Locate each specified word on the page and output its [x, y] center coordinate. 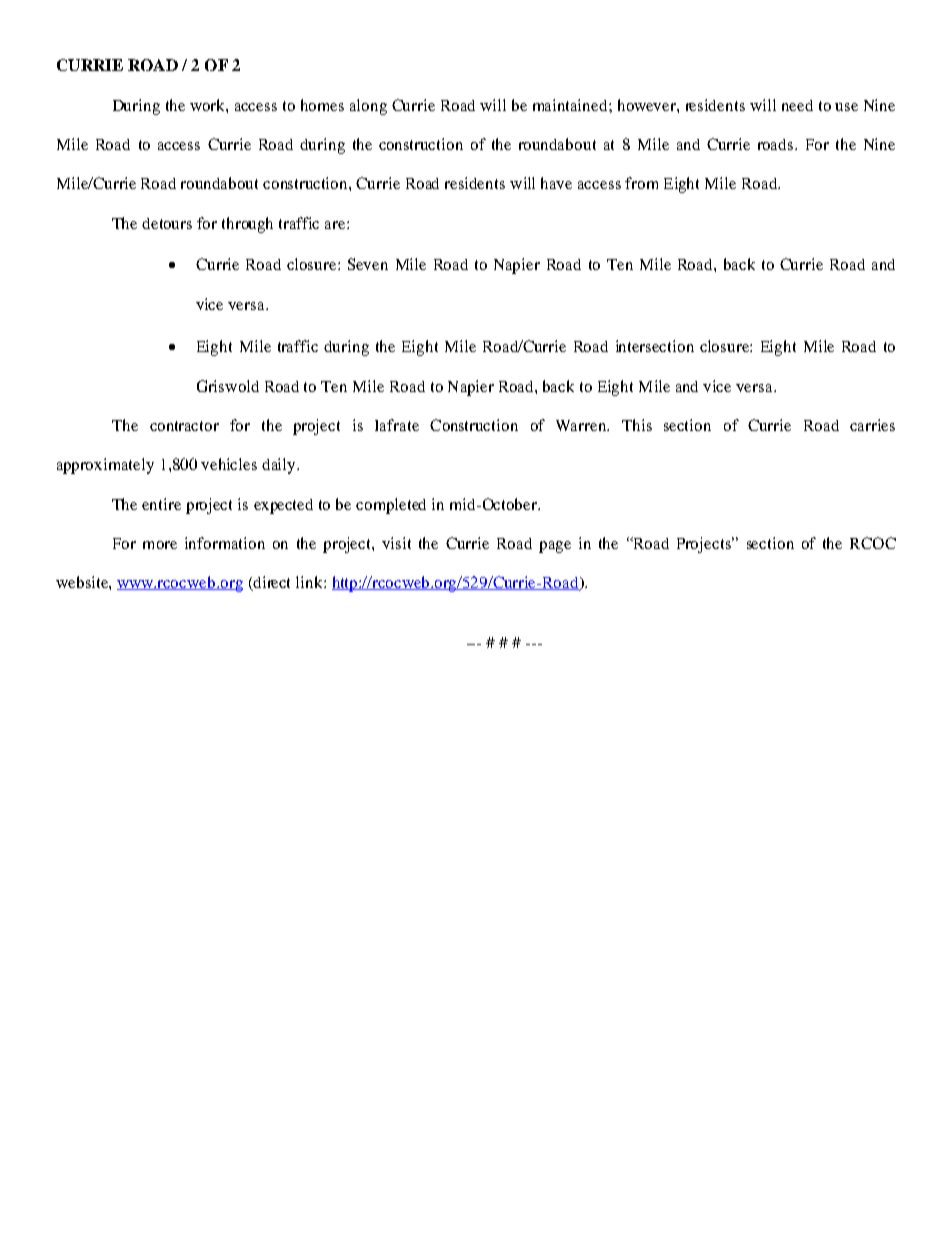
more [160, 545]
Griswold [228, 386]
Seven [368, 264]
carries [872, 425]
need [797, 105]
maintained [571, 105]
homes [322, 105]
